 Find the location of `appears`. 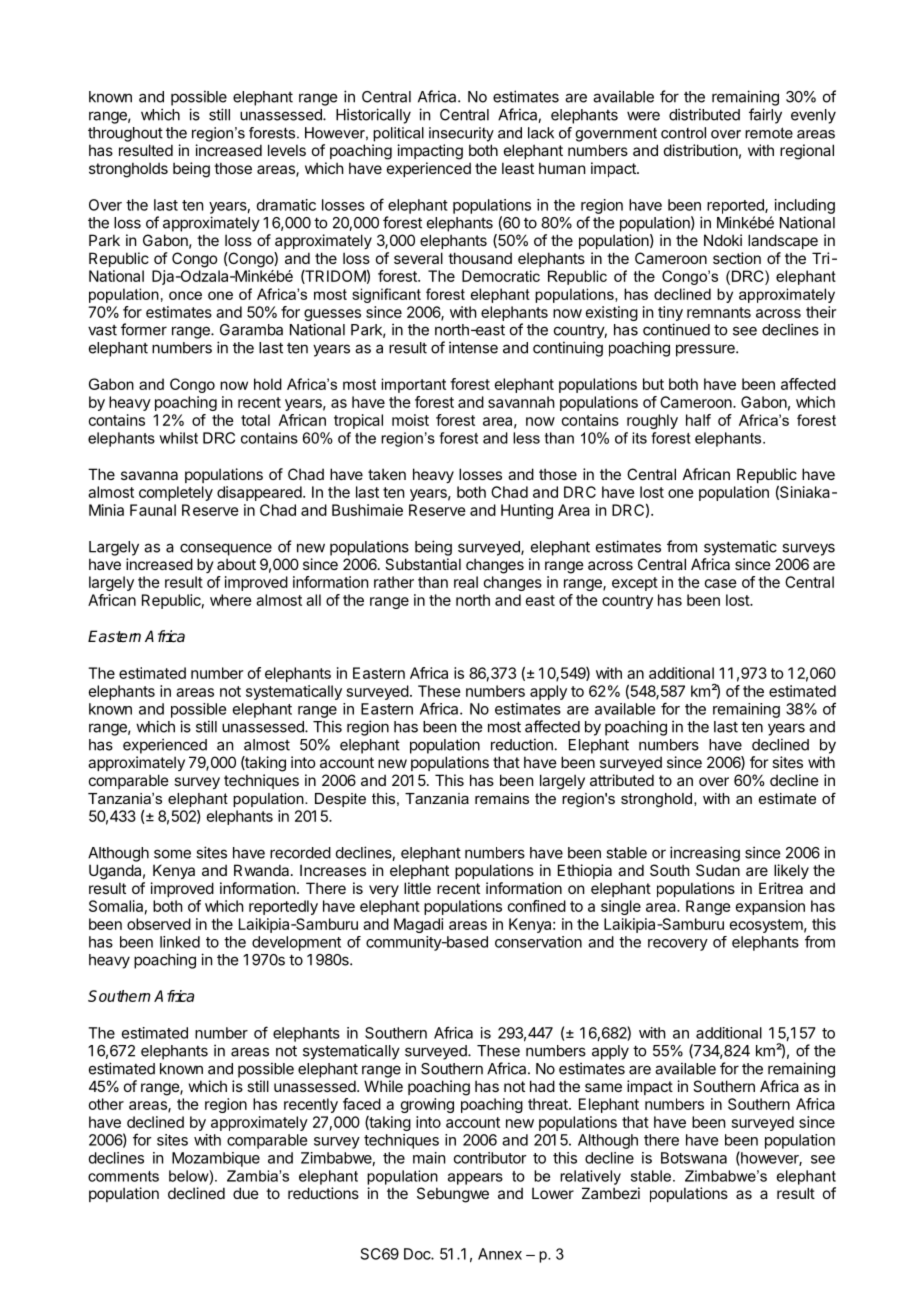

appears is located at coordinates (475, 1179).
